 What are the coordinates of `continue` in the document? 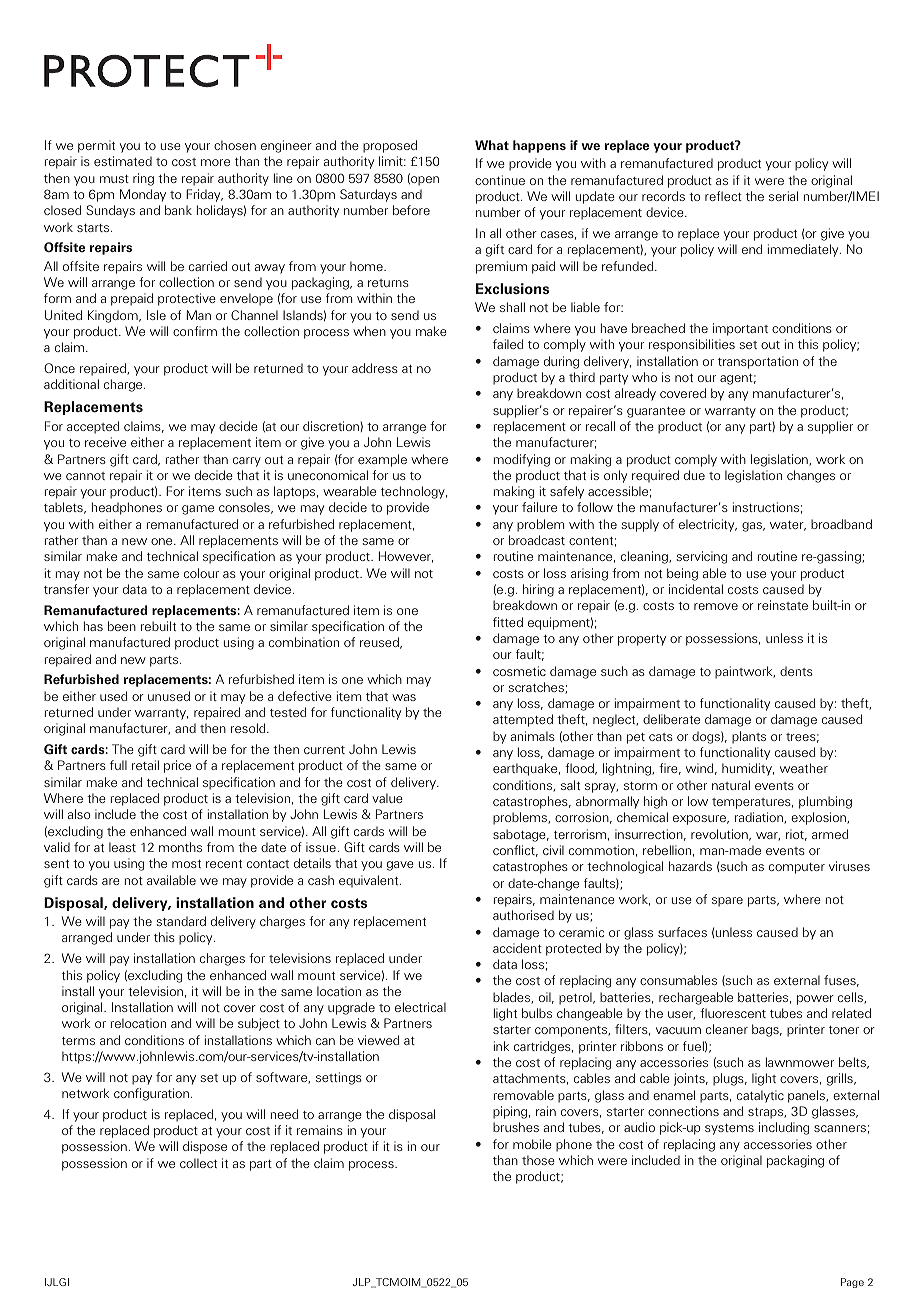 It's located at (500, 180).
